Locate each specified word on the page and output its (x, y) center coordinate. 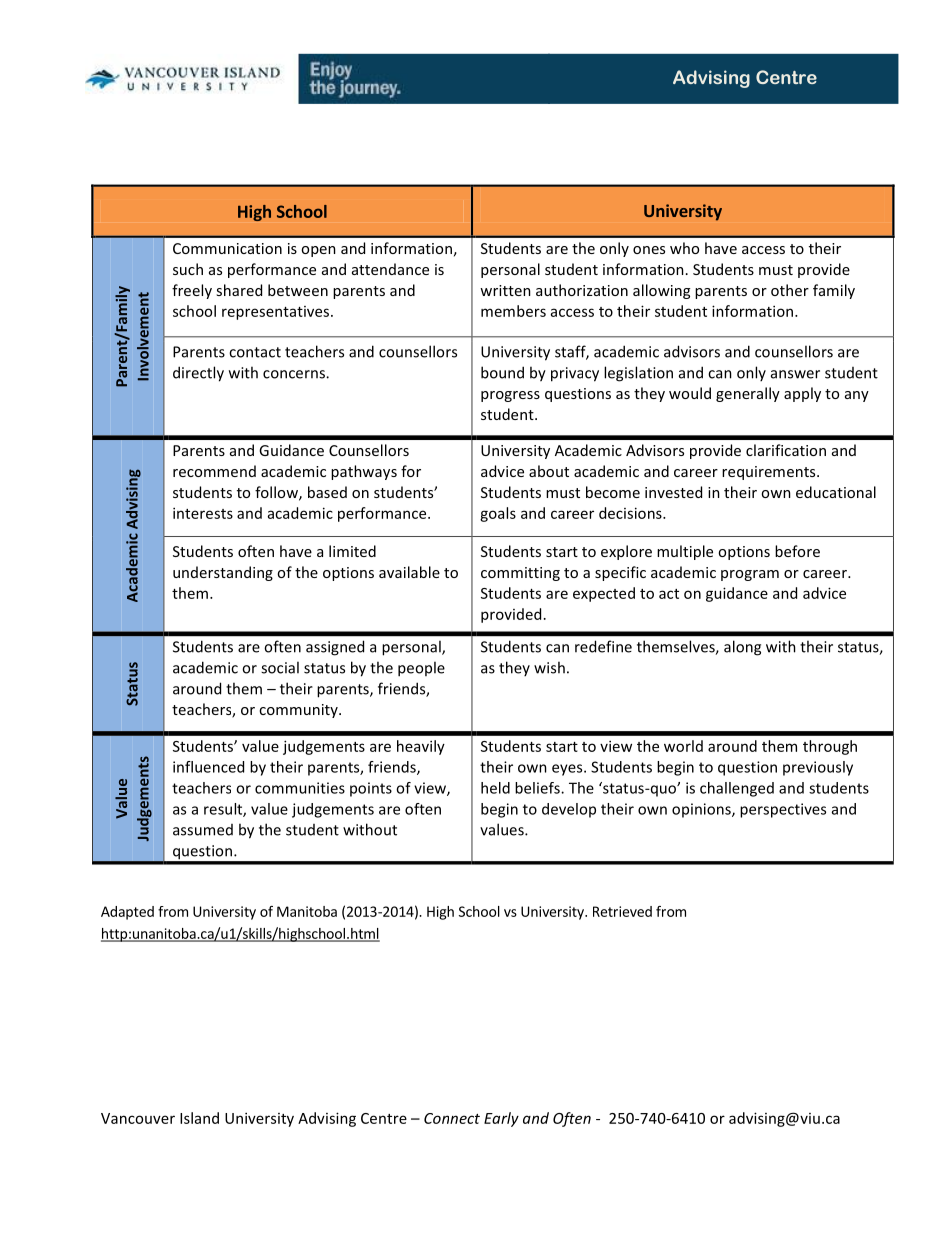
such (188, 269)
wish (549, 667)
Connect (452, 1118)
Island (199, 1118)
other (790, 290)
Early (501, 1119)
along (742, 648)
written (505, 290)
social (280, 667)
